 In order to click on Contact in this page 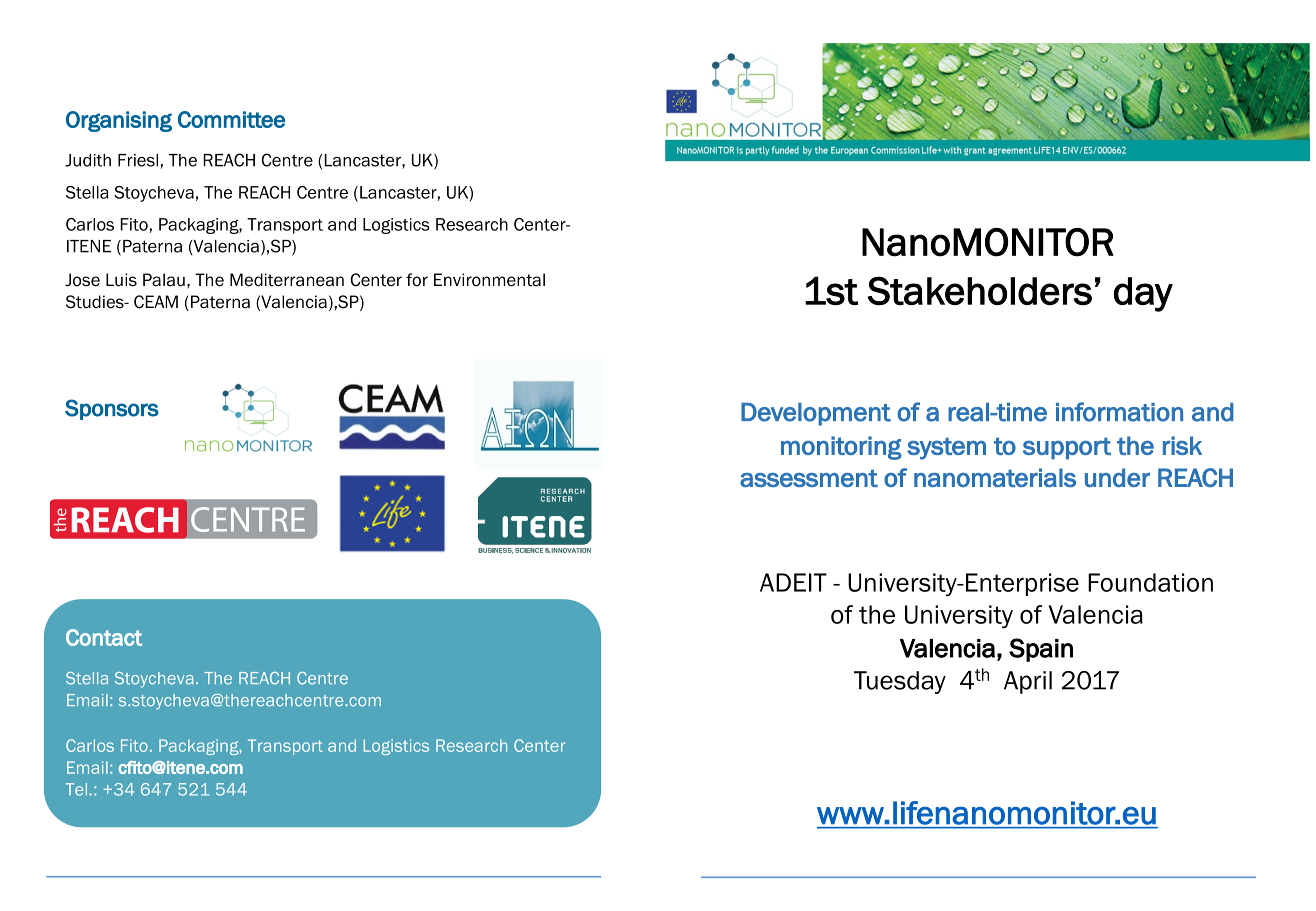, I will do `click(104, 637)`.
